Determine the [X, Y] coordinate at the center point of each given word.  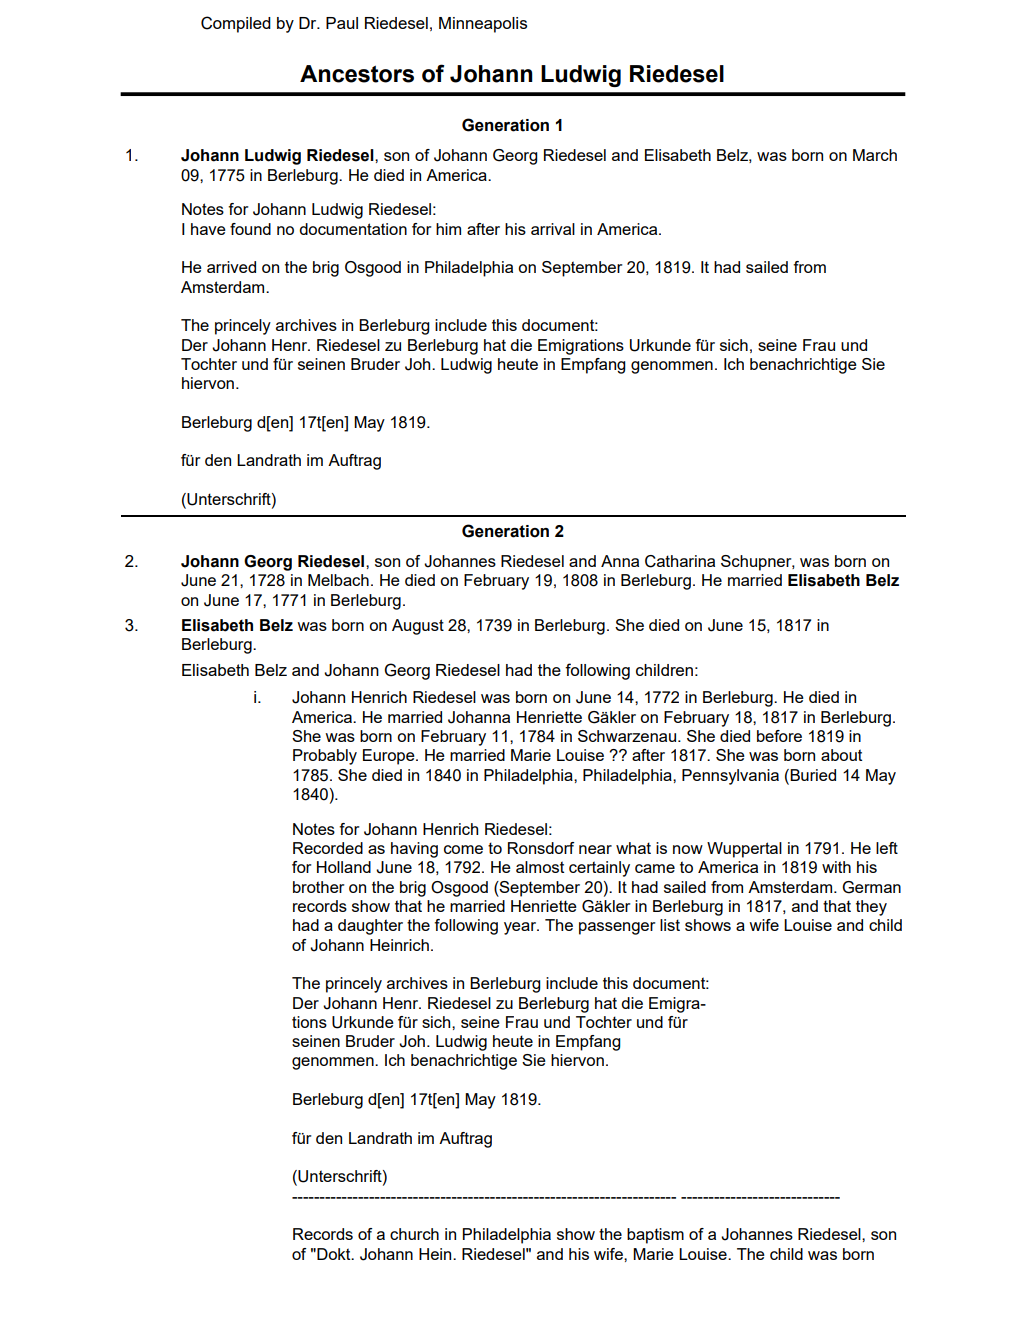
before [779, 736]
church [414, 1234]
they [871, 908]
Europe [390, 757]
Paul [342, 23]
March [875, 155]
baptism [655, 1236]
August [418, 627]
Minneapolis [483, 25]
